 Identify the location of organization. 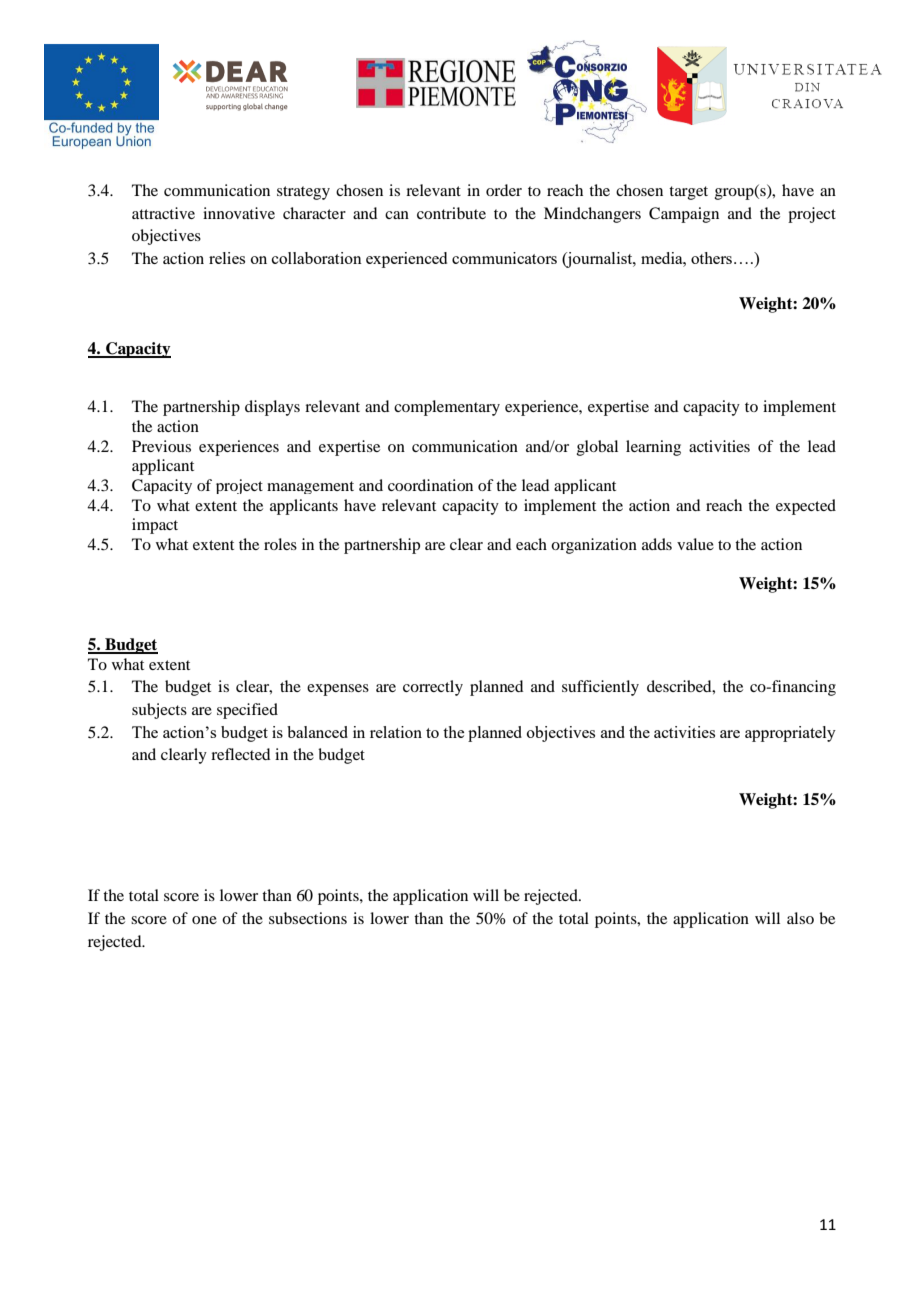
(594, 546).
